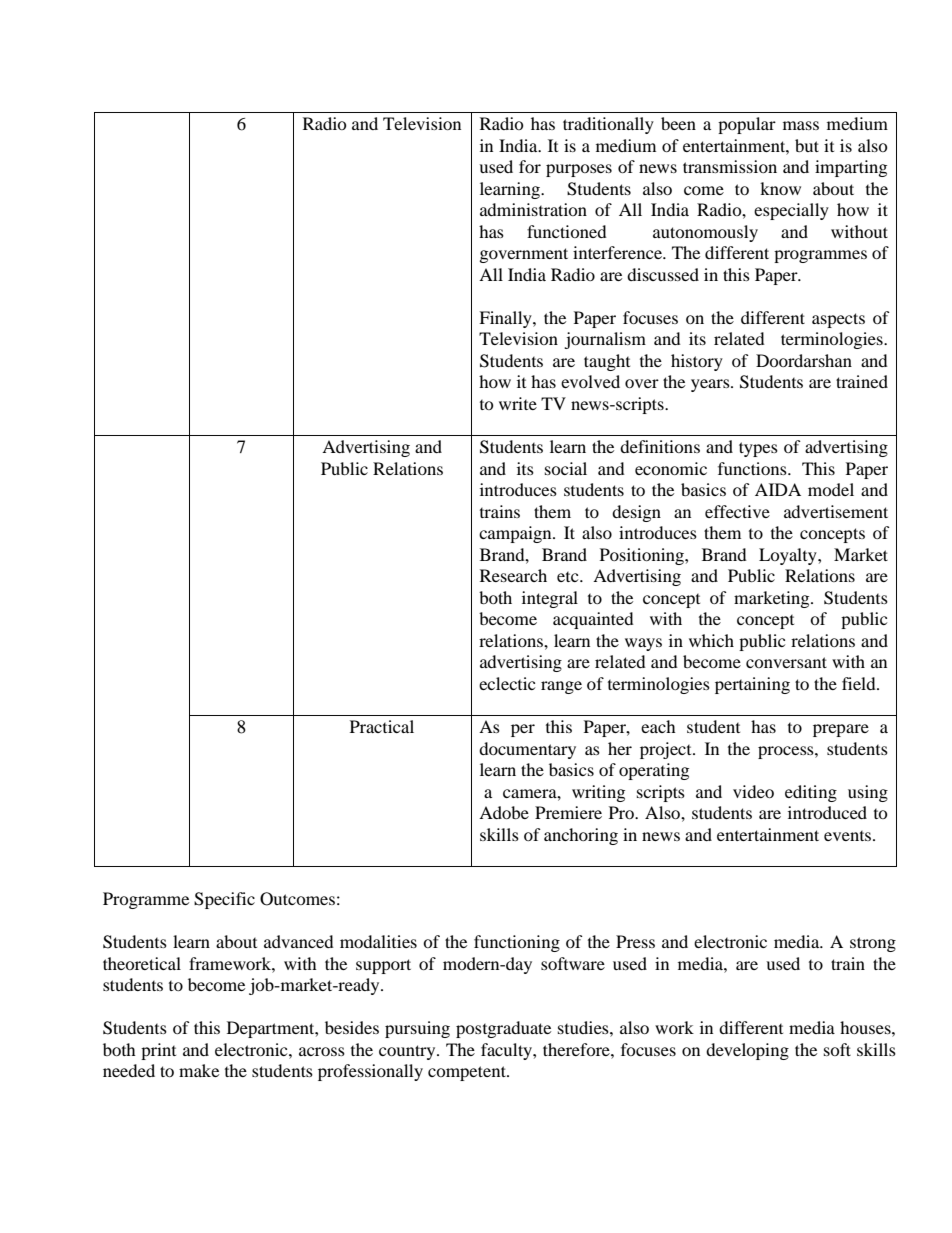  I want to click on developing, so click(747, 1051).
